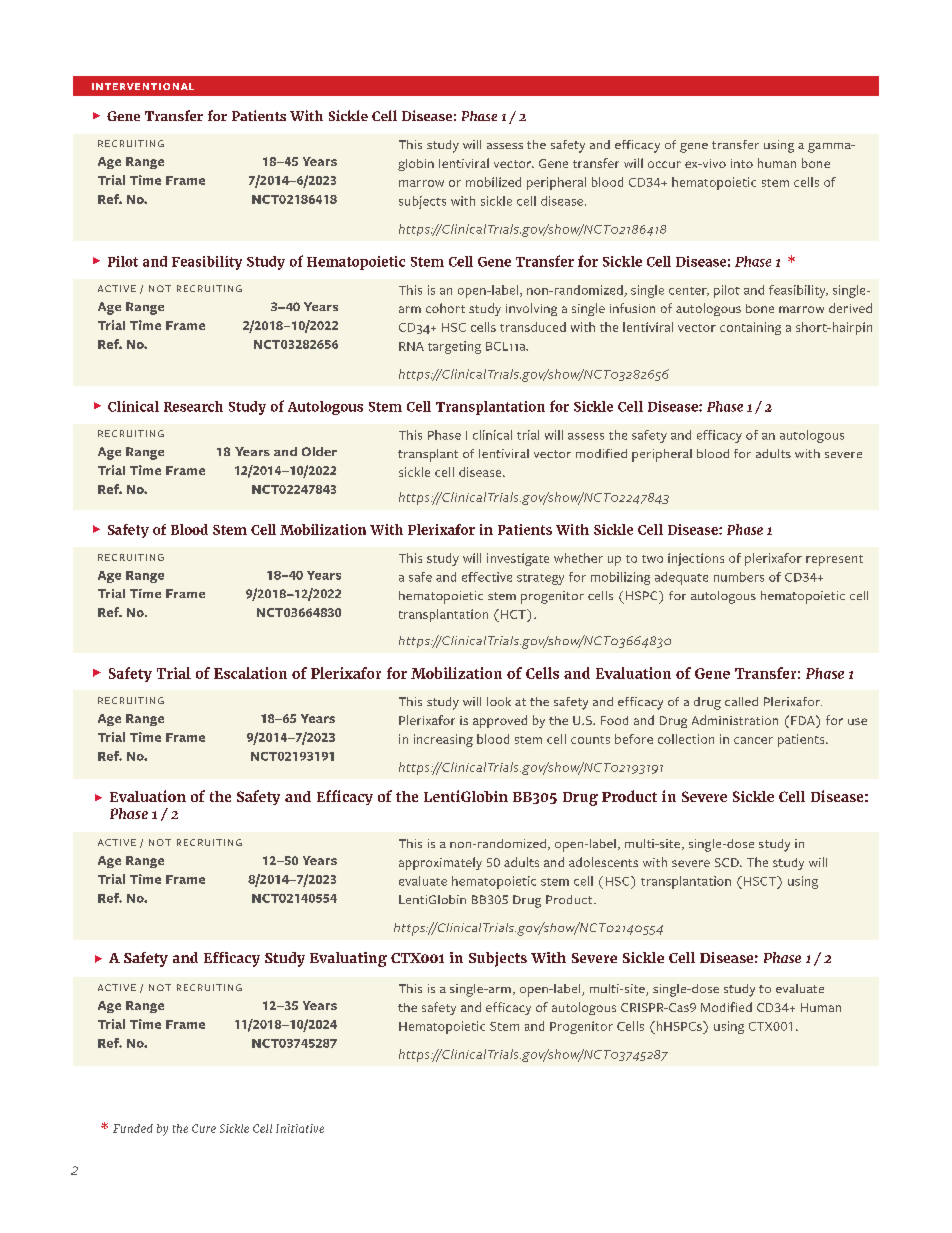  I want to click on SCD, so click(728, 862).
